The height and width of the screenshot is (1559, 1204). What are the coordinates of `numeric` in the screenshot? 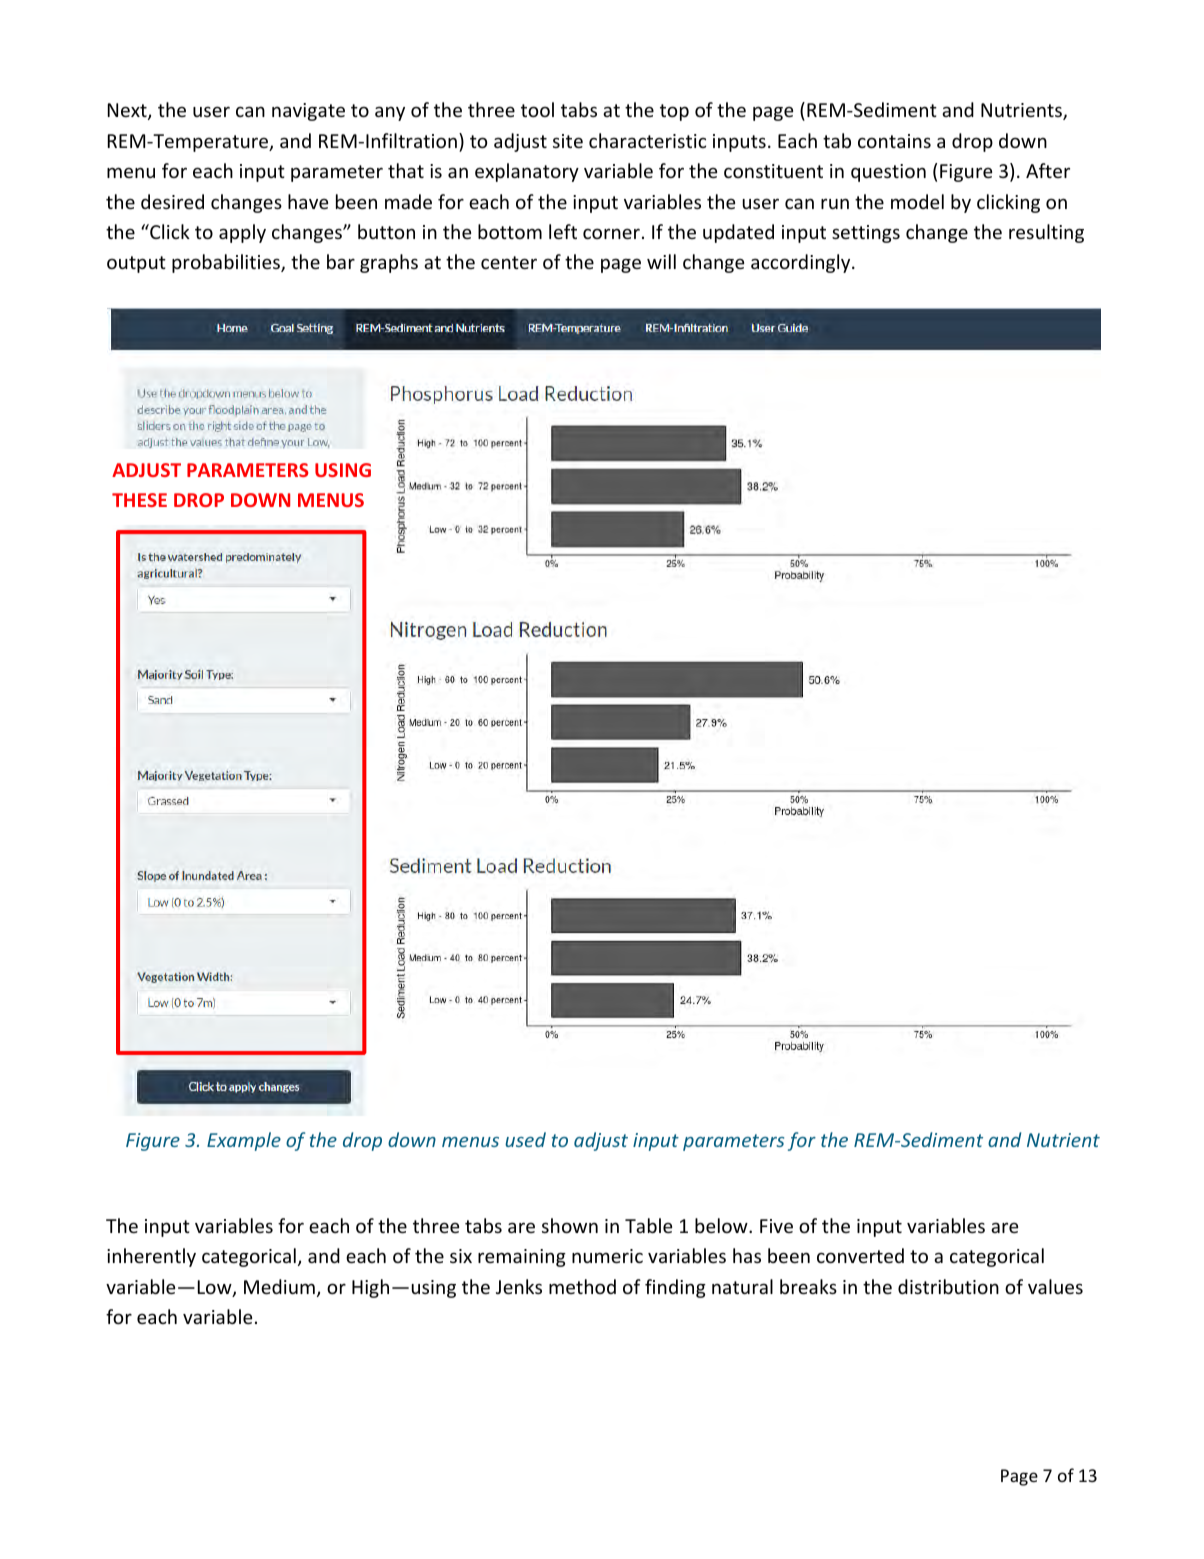 It's located at (607, 1256).
